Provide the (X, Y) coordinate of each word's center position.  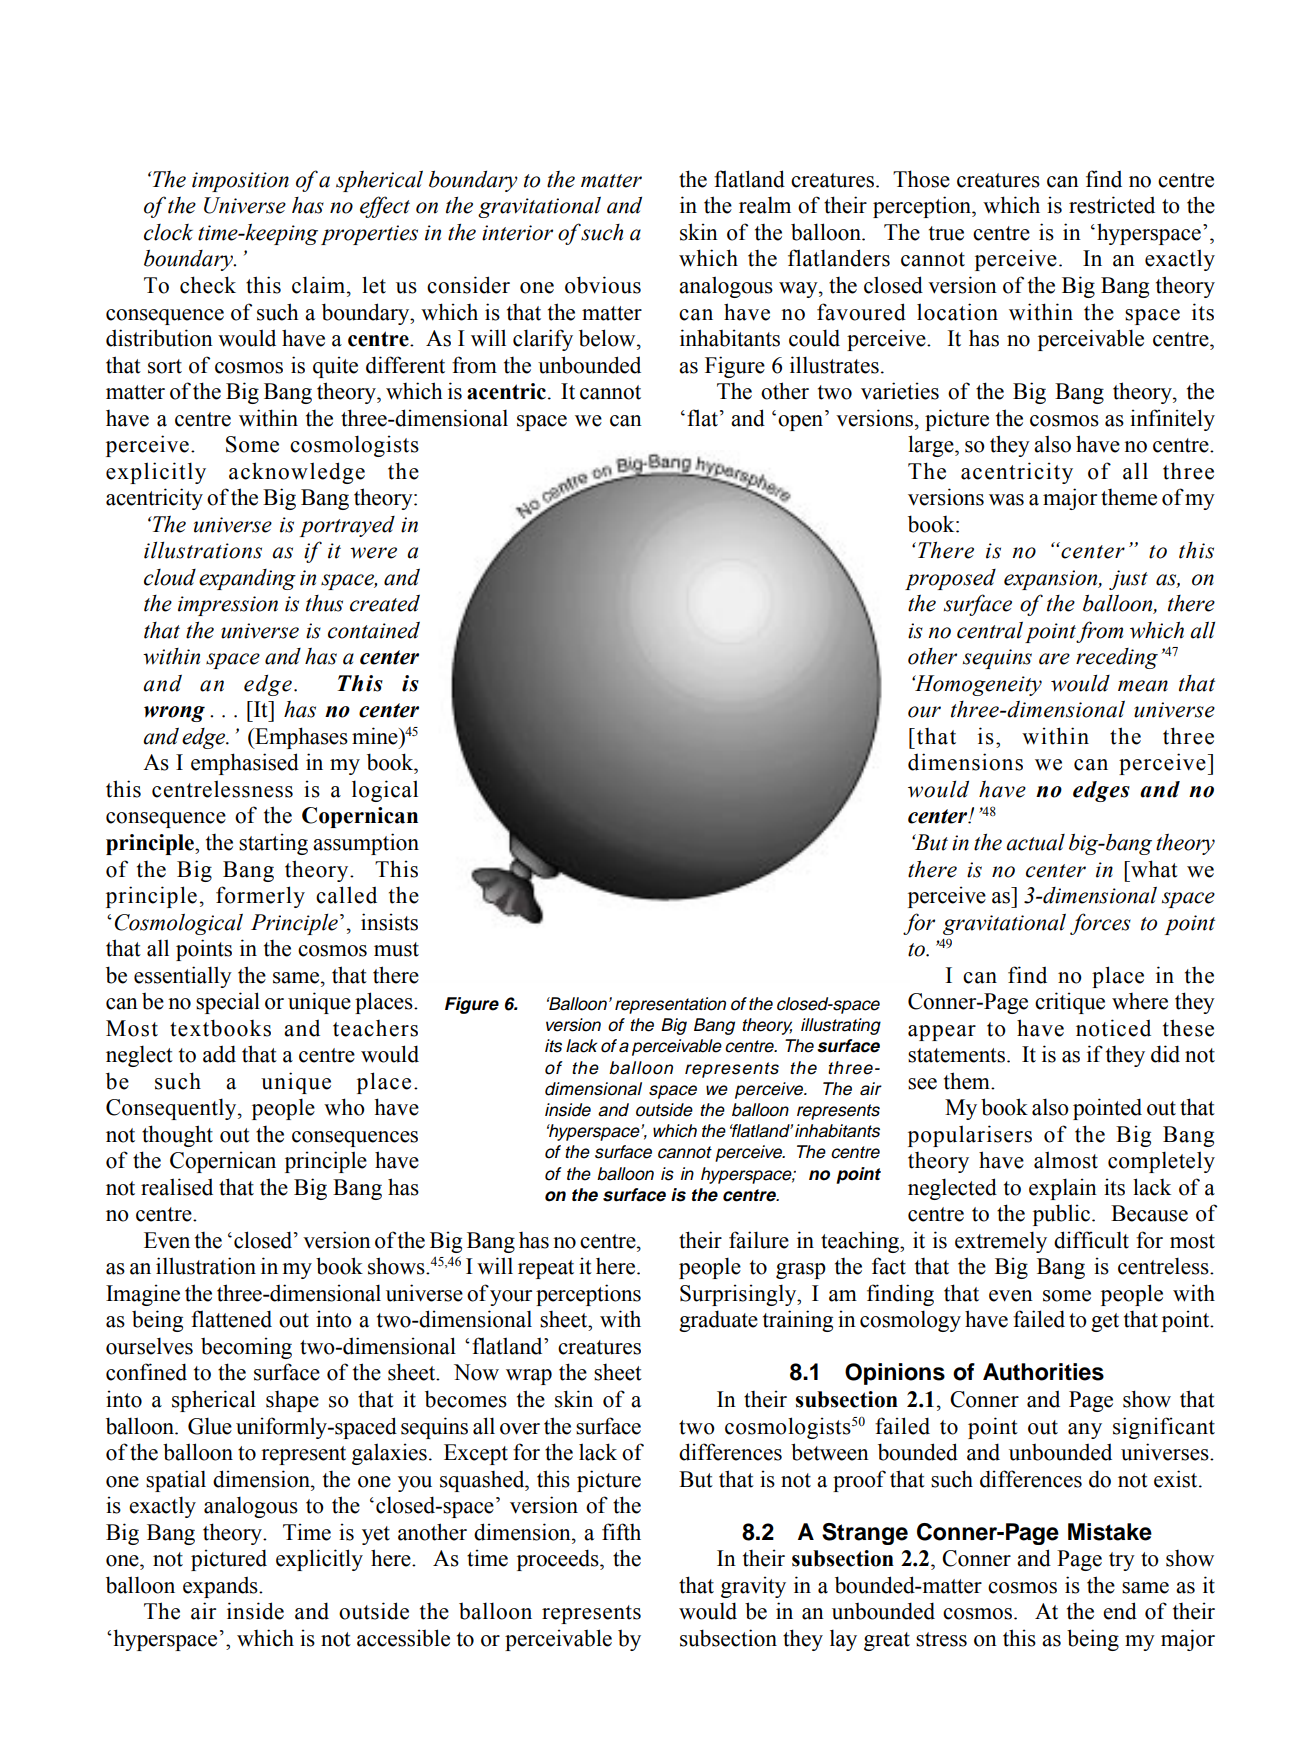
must (396, 949)
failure (759, 1240)
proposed (950, 579)
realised (177, 1187)
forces (1100, 924)
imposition (240, 182)
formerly (260, 897)
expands (221, 1587)
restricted (1112, 205)
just (1128, 580)
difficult (1091, 1240)
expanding (247, 579)
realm (765, 205)
